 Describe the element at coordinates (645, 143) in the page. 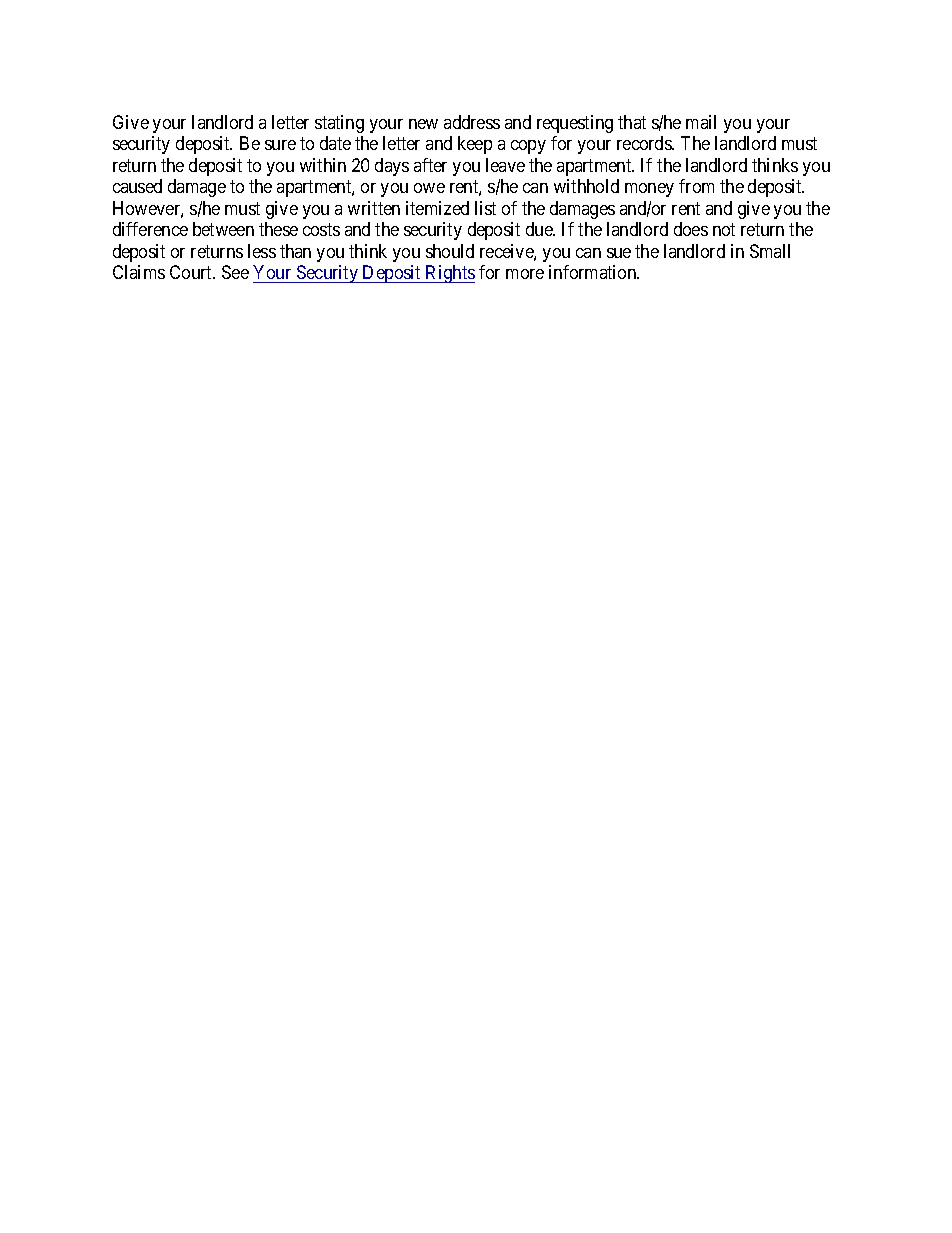

I see `records` at that location.
